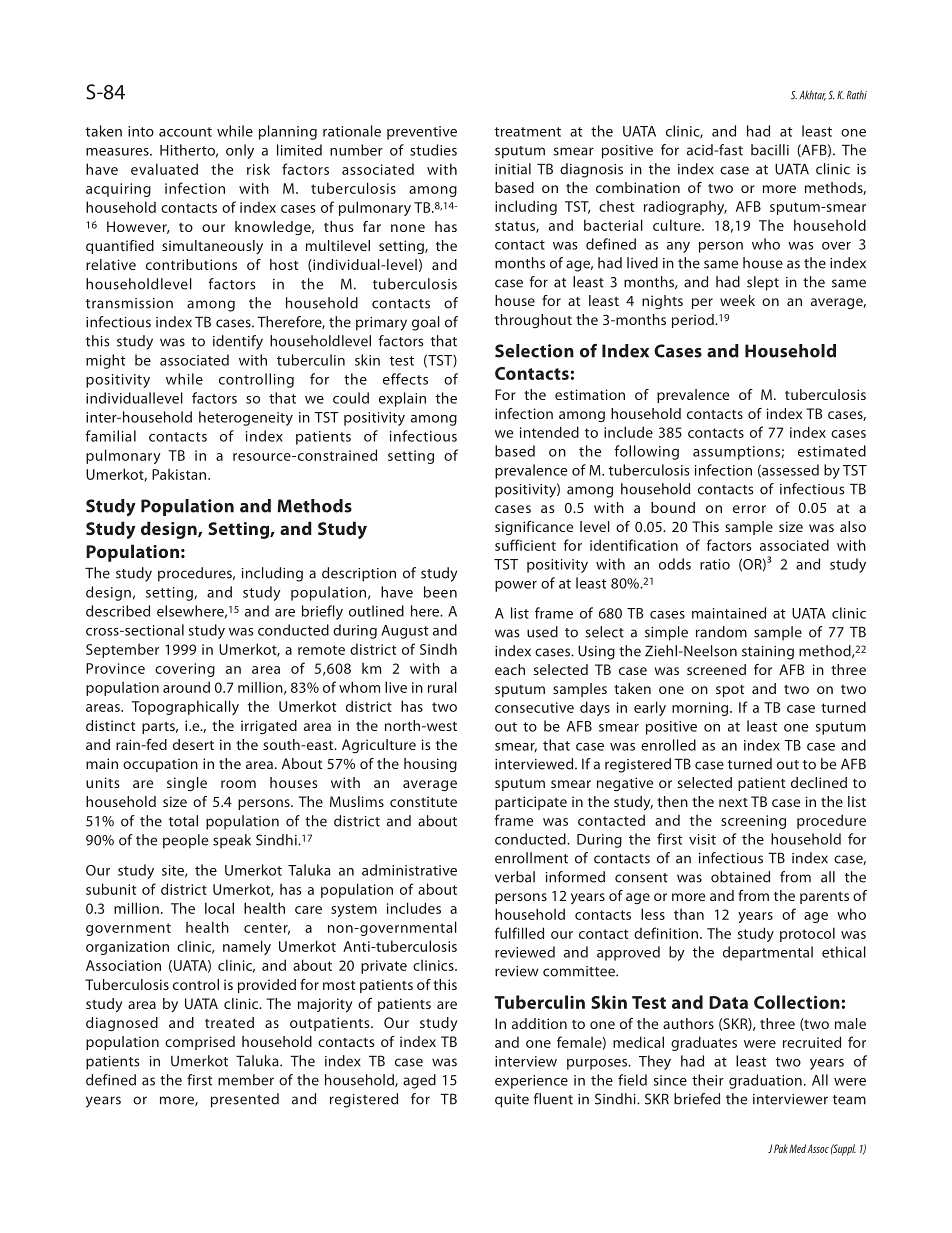  What do you see at coordinates (819, 782) in the screenshot?
I see `declined` at bounding box center [819, 782].
